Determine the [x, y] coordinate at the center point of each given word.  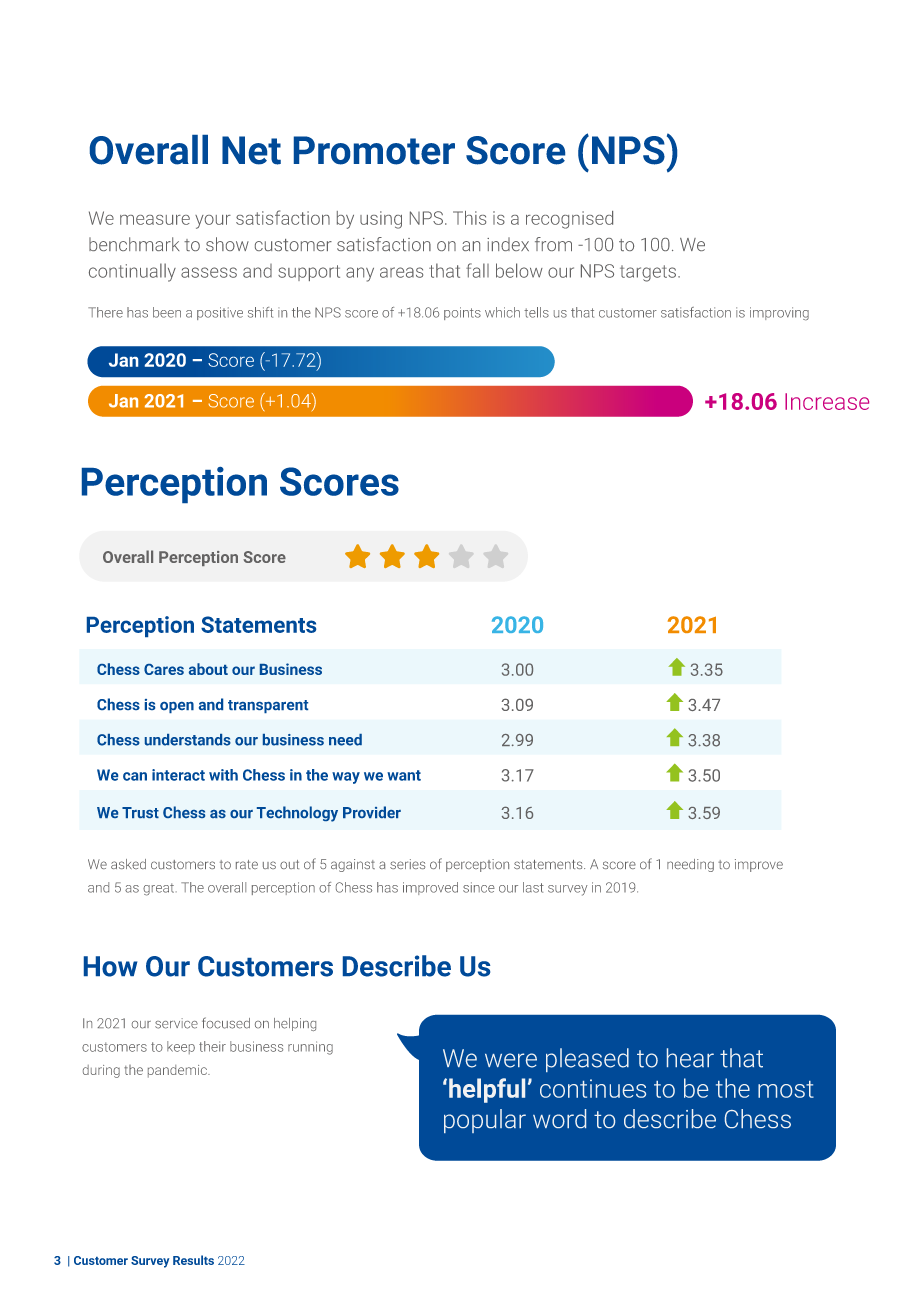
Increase [827, 401]
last [533, 887]
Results [193, 1260]
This [469, 218]
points [462, 313]
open [177, 707]
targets [648, 273]
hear [690, 1058]
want [404, 775]
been [167, 312]
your [213, 222]
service [176, 1023]
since [479, 887]
